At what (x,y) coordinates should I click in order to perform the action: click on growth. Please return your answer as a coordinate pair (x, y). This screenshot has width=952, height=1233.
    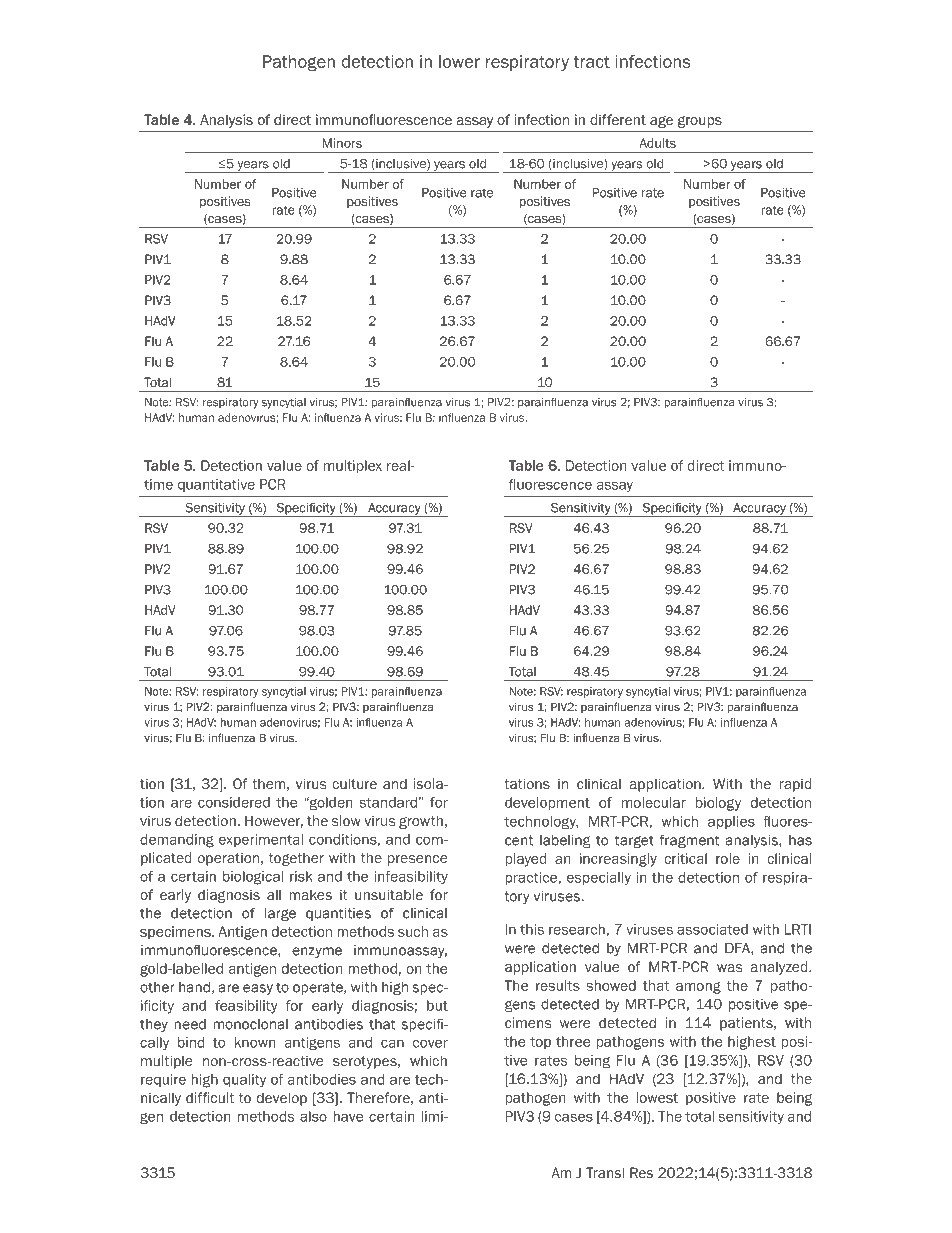
    Looking at the image, I should click on (421, 822).
